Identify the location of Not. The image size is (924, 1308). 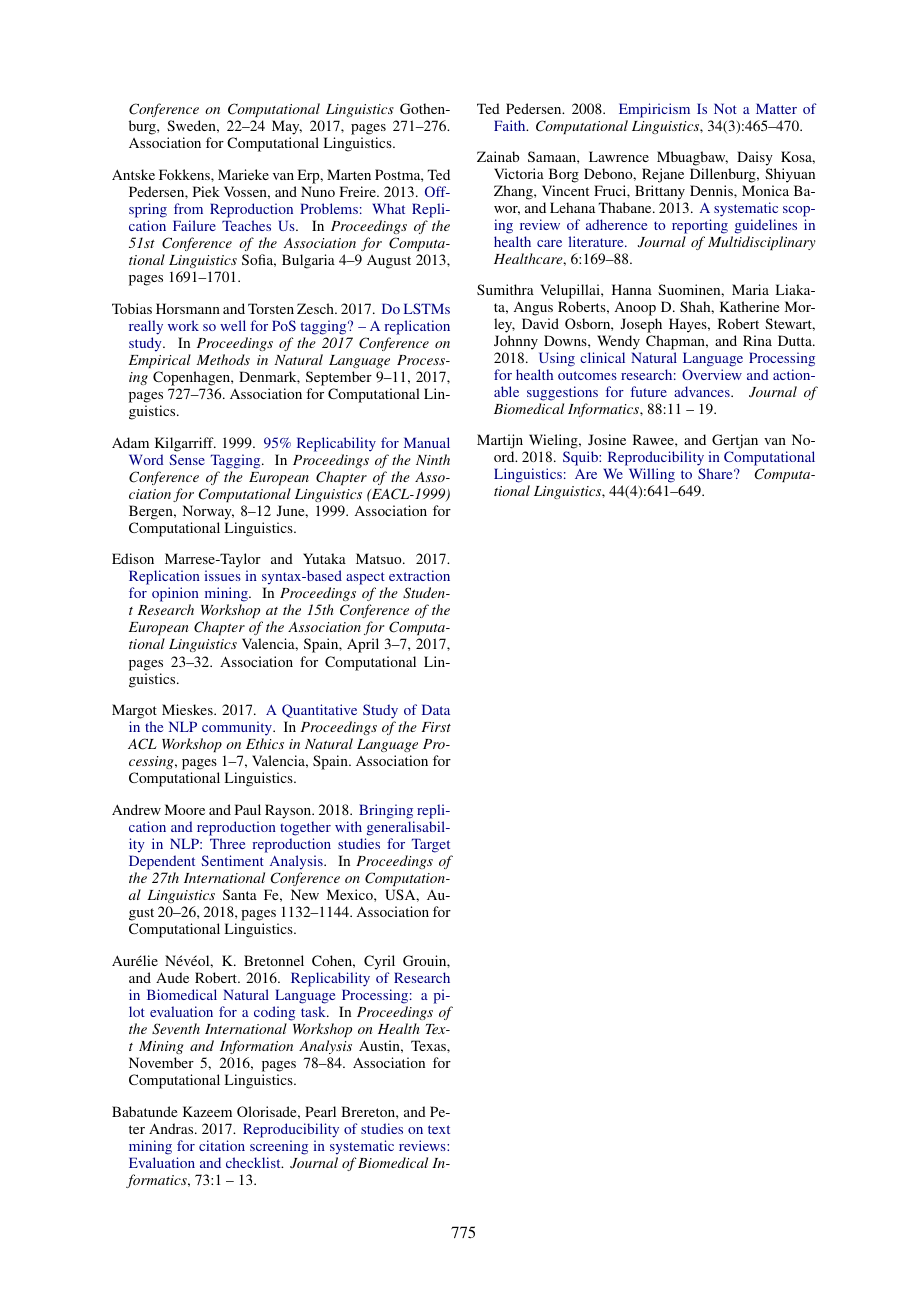
(725, 108).
